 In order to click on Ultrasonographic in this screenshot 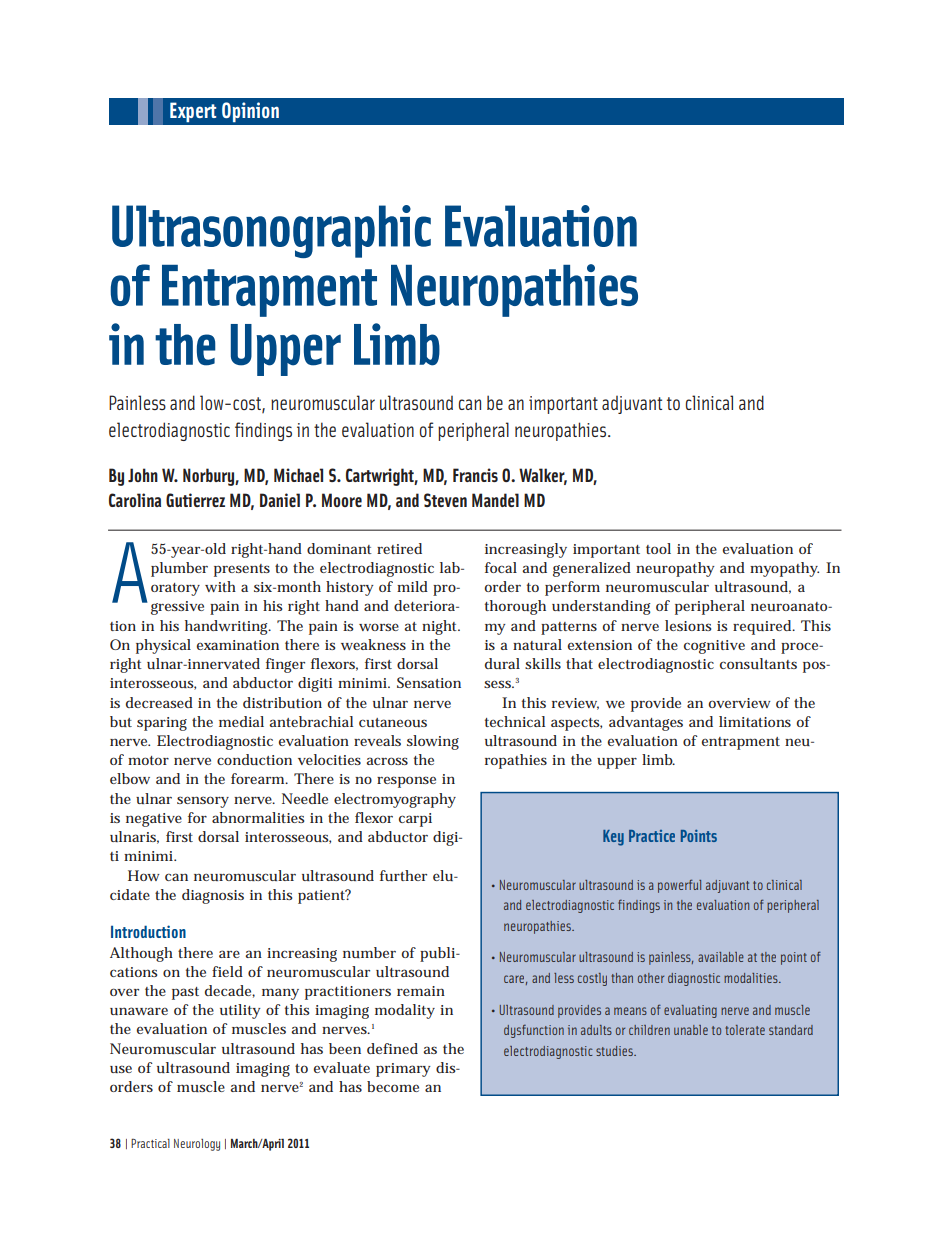, I will do `click(271, 231)`.
